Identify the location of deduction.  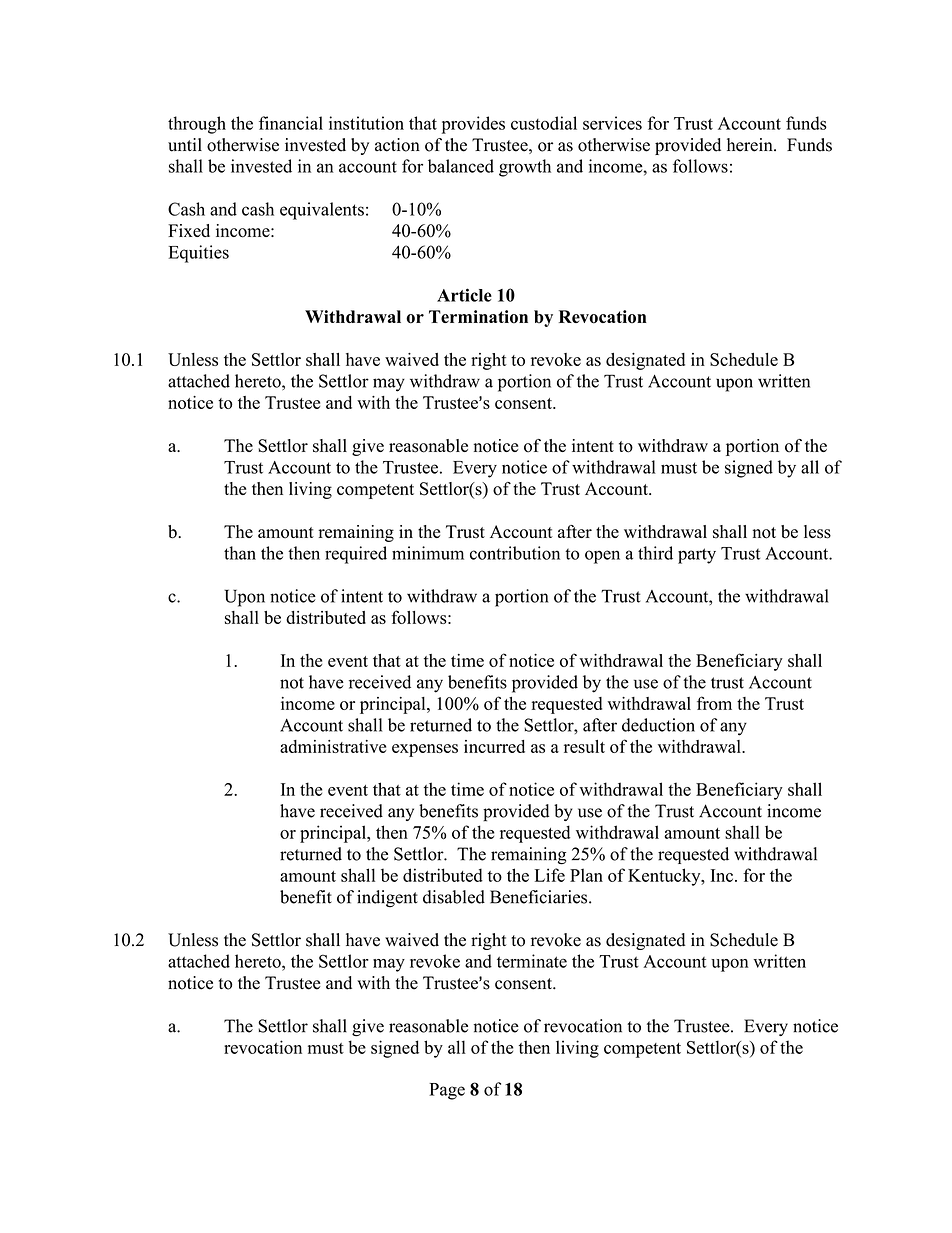
(658, 725).
